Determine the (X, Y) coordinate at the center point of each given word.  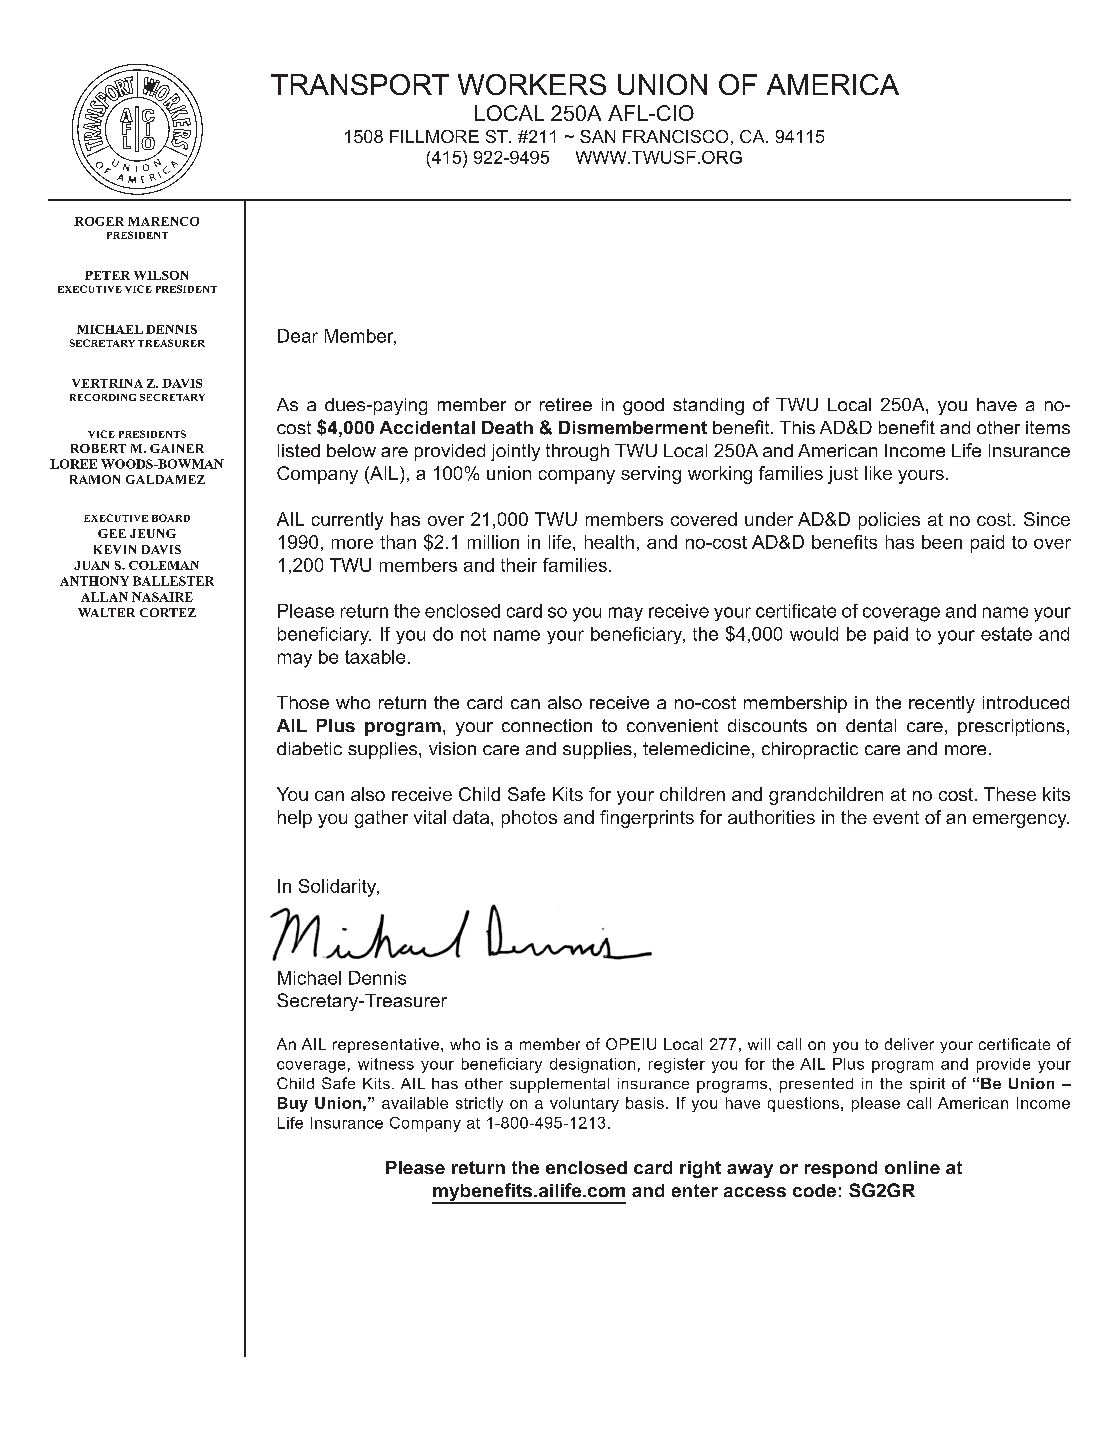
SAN (597, 136)
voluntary (584, 1104)
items (1048, 427)
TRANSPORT (360, 84)
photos (529, 819)
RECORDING (103, 397)
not (473, 634)
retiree (566, 404)
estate (1006, 634)
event (896, 817)
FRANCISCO (675, 136)
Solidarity (339, 888)
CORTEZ (168, 612)
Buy (293, 1104)
